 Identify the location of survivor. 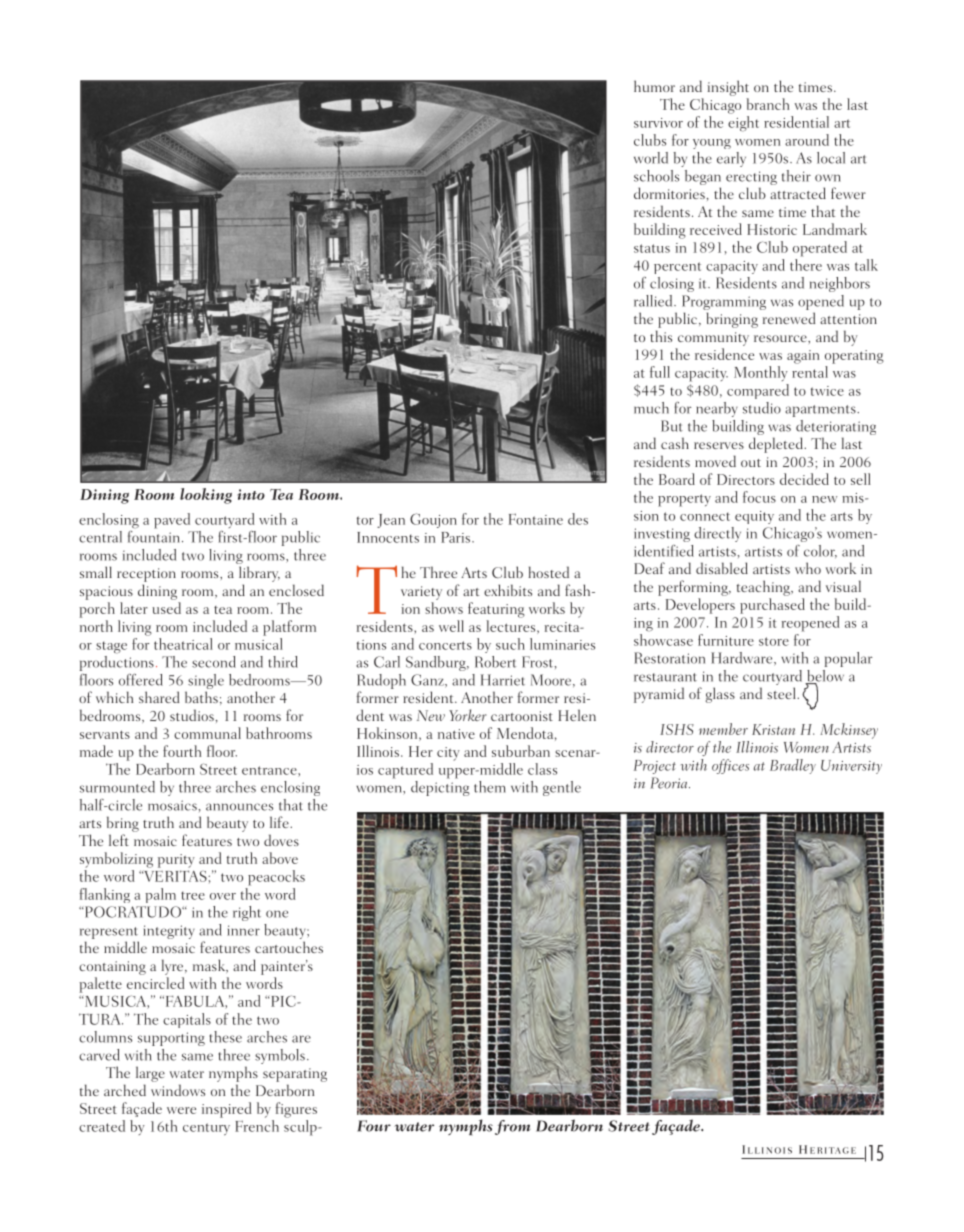
(658, 123).
